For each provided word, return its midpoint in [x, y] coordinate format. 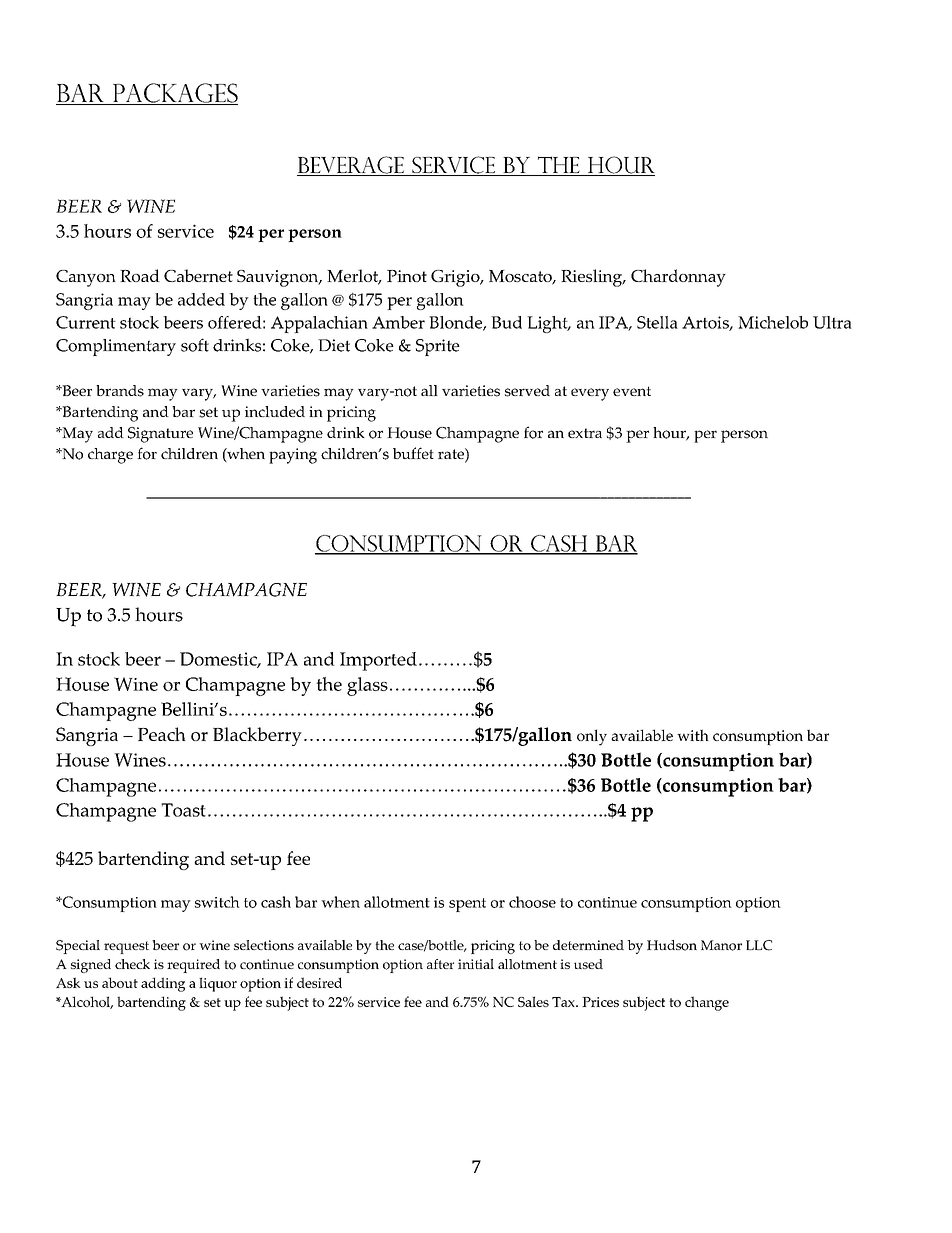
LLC [759, 945]
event [632, 391]
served [527, 391]
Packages [174, 94]
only [592, 737]
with [693, 735]
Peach [162, 734]
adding [163, 984]
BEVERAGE [351, 166]
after [440, 964]
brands [120, 391]
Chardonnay [678, 278]
